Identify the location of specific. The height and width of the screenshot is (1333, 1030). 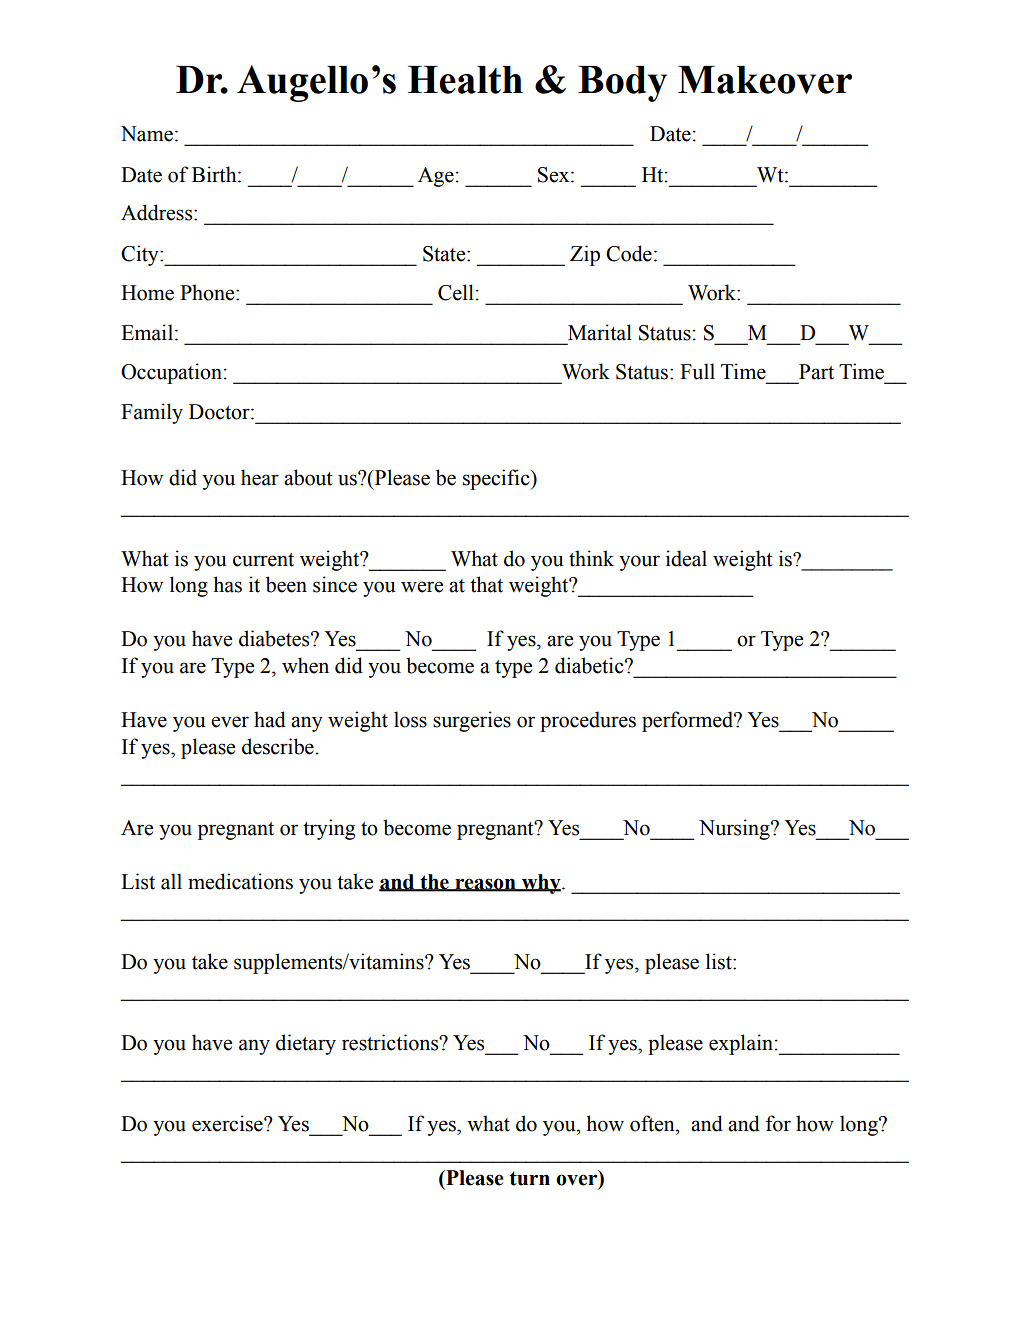
(497, 479).
